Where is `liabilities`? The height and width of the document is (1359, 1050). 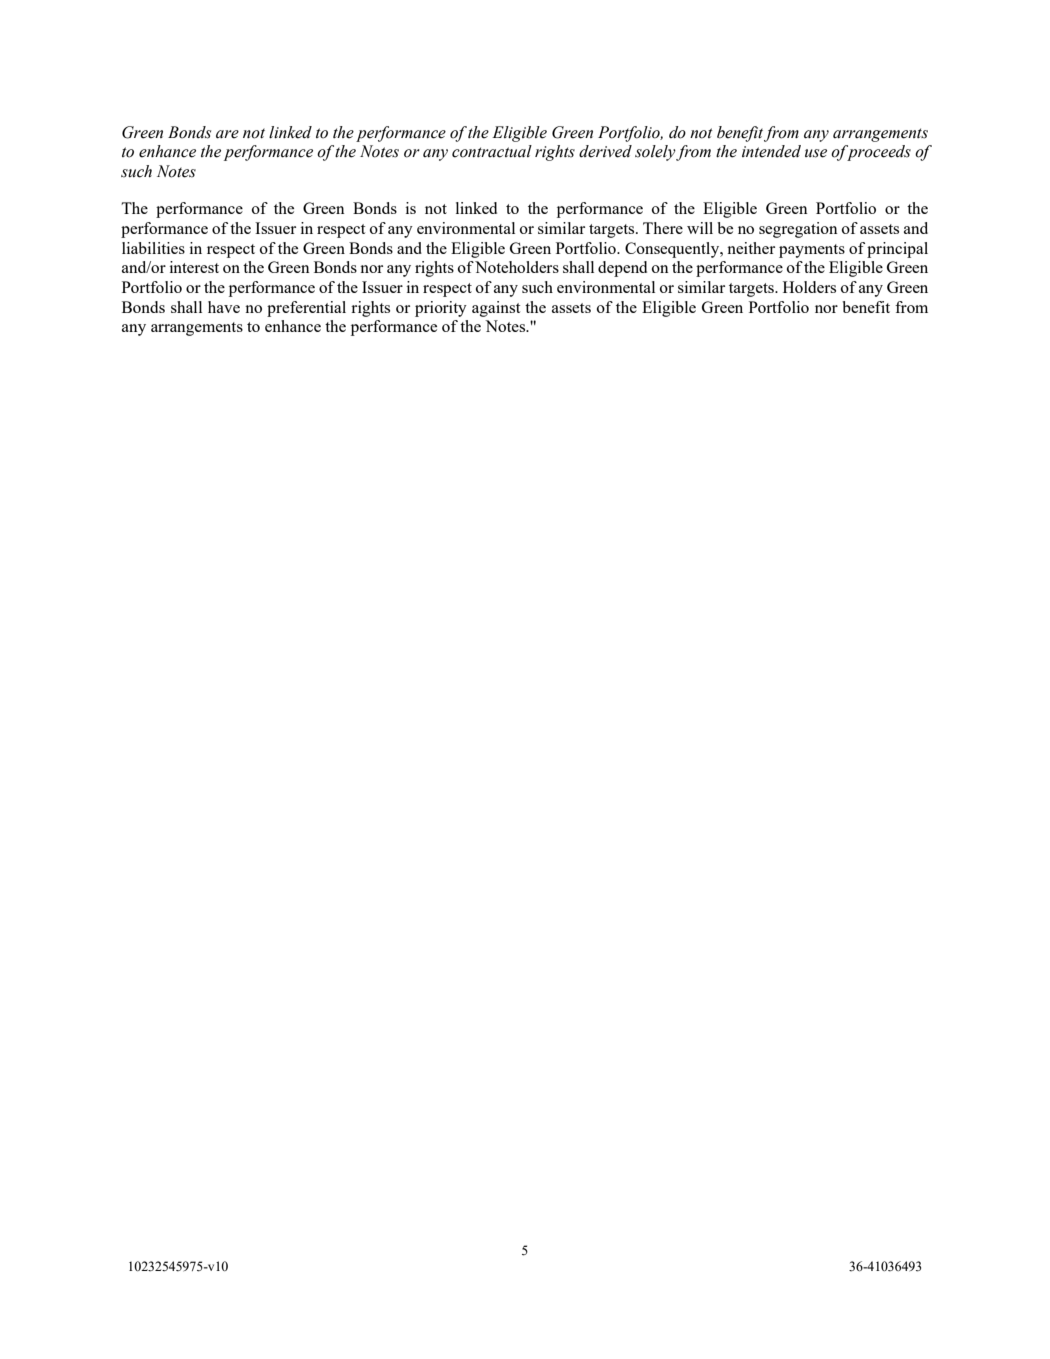 liabilities is located at coordinates (153, 248).
